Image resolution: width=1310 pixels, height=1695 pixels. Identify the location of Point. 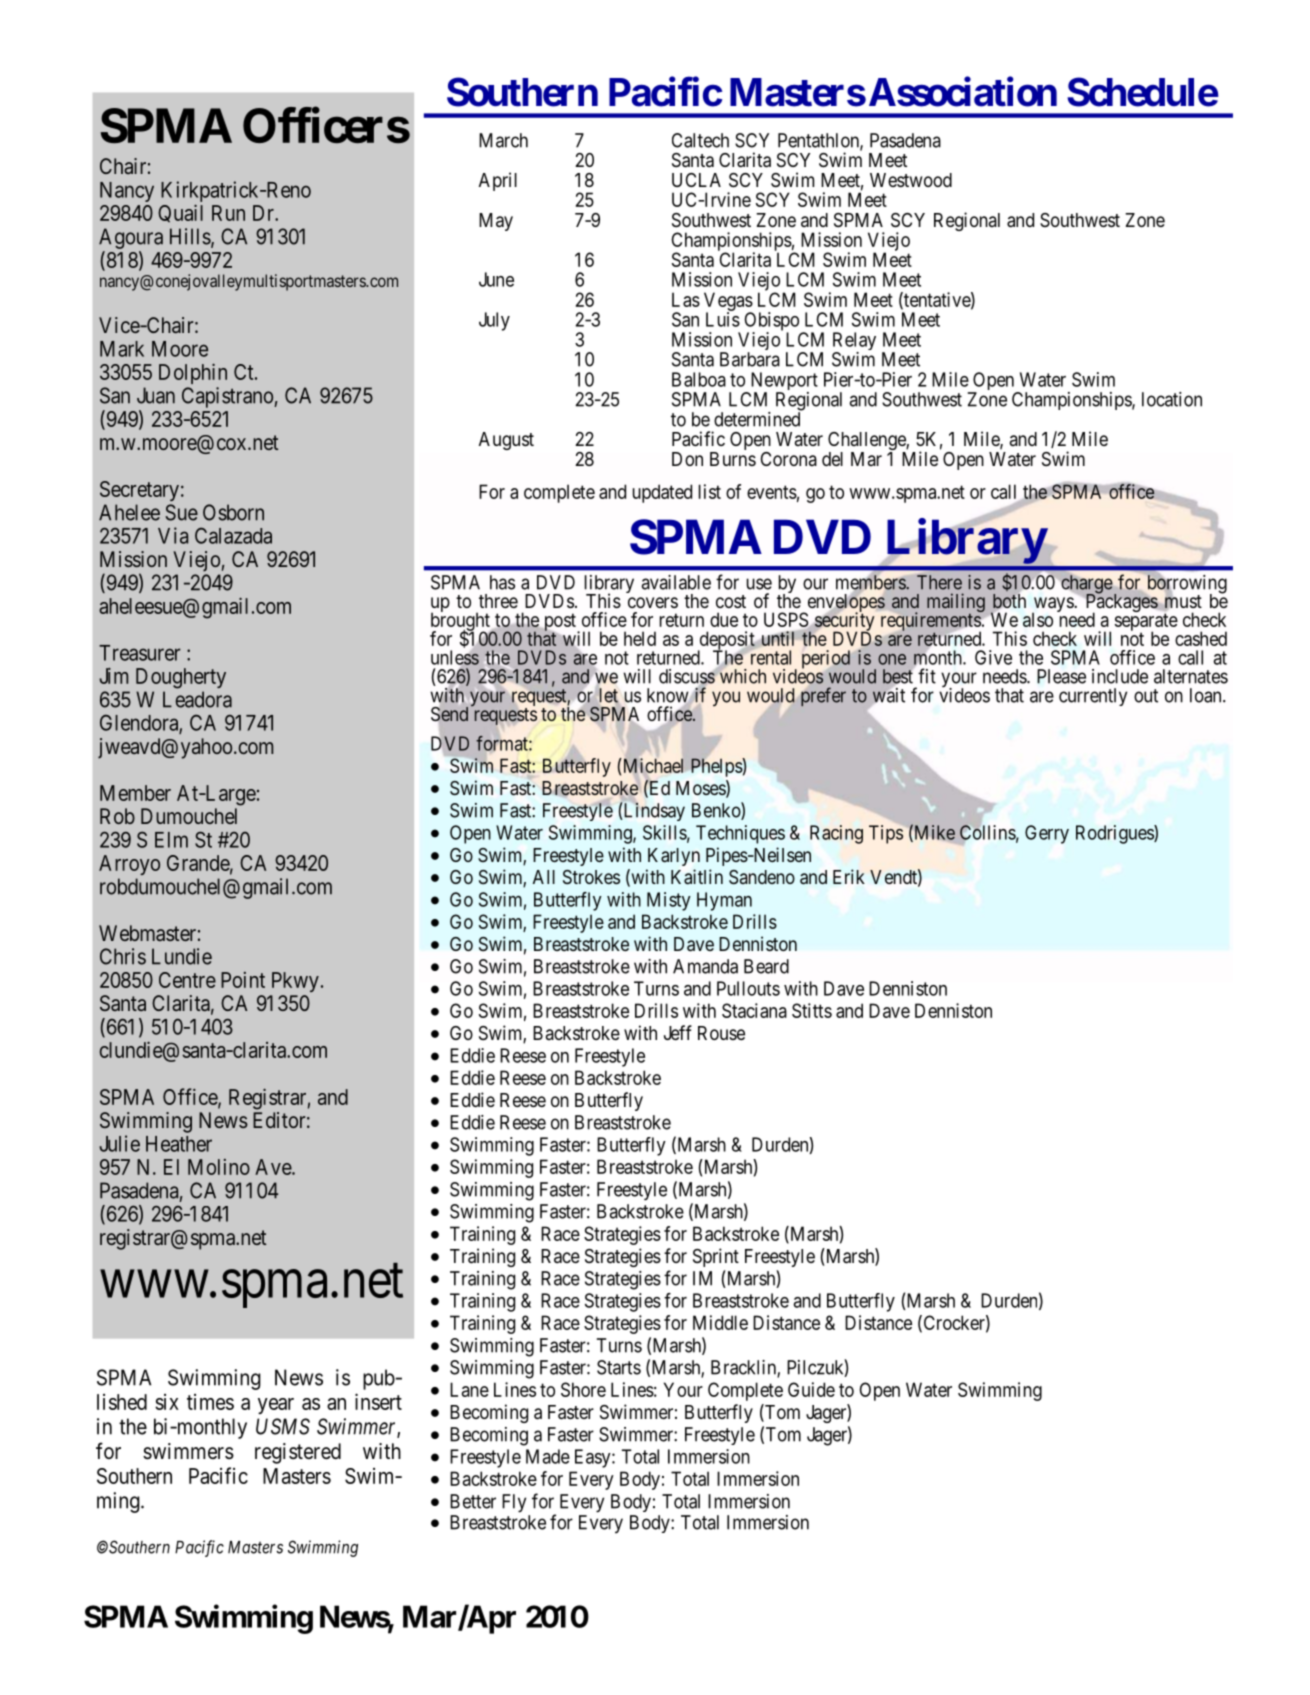
(243, 980).
